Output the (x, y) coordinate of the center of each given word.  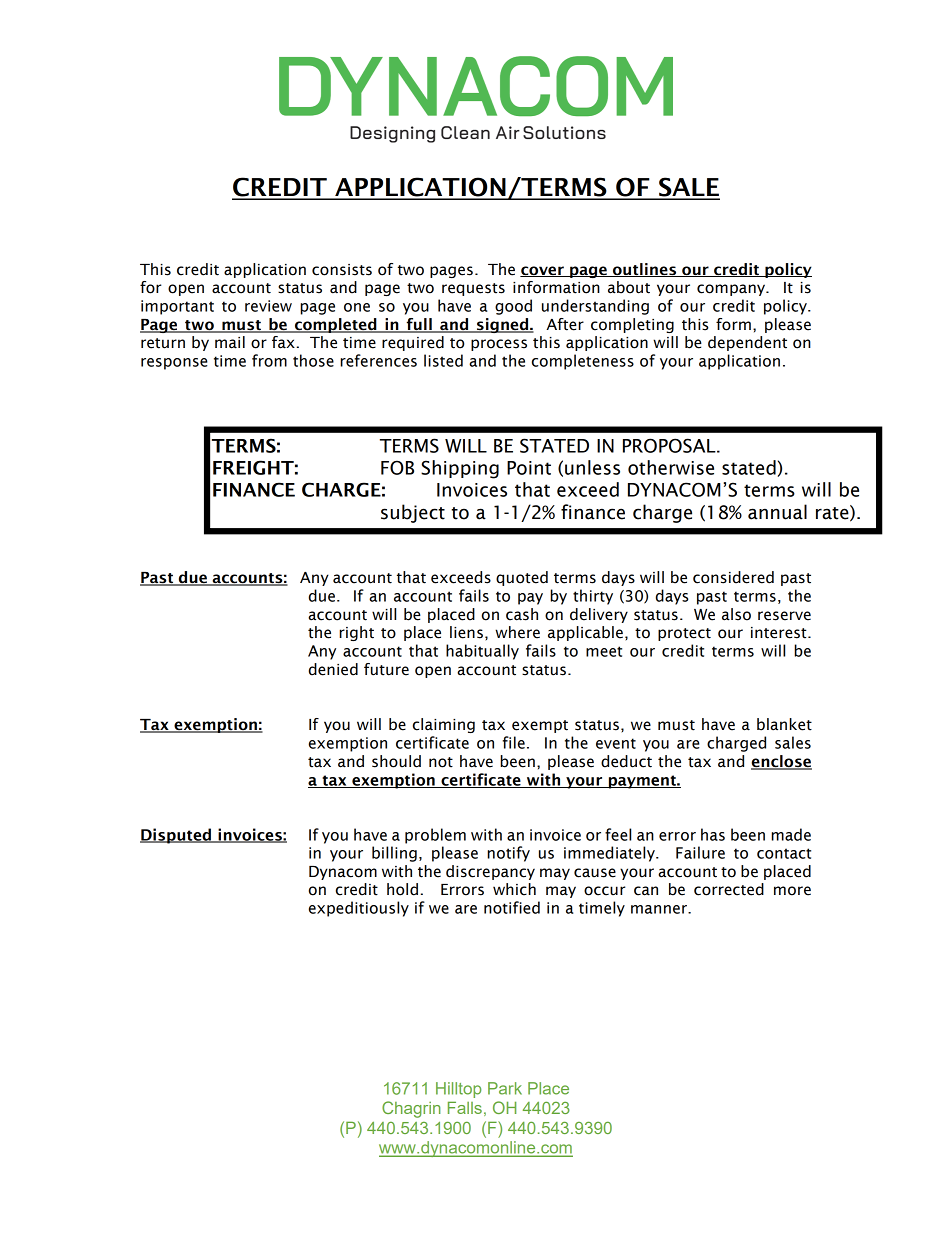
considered (733, 577)
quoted (522, 578)
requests (473, 289)
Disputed (177, 836)
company (732, 290)
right (357, 633)
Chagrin (411, 1109)
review (268, 306)
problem (435, 836)
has (713, 834)
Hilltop (458, 1090)
